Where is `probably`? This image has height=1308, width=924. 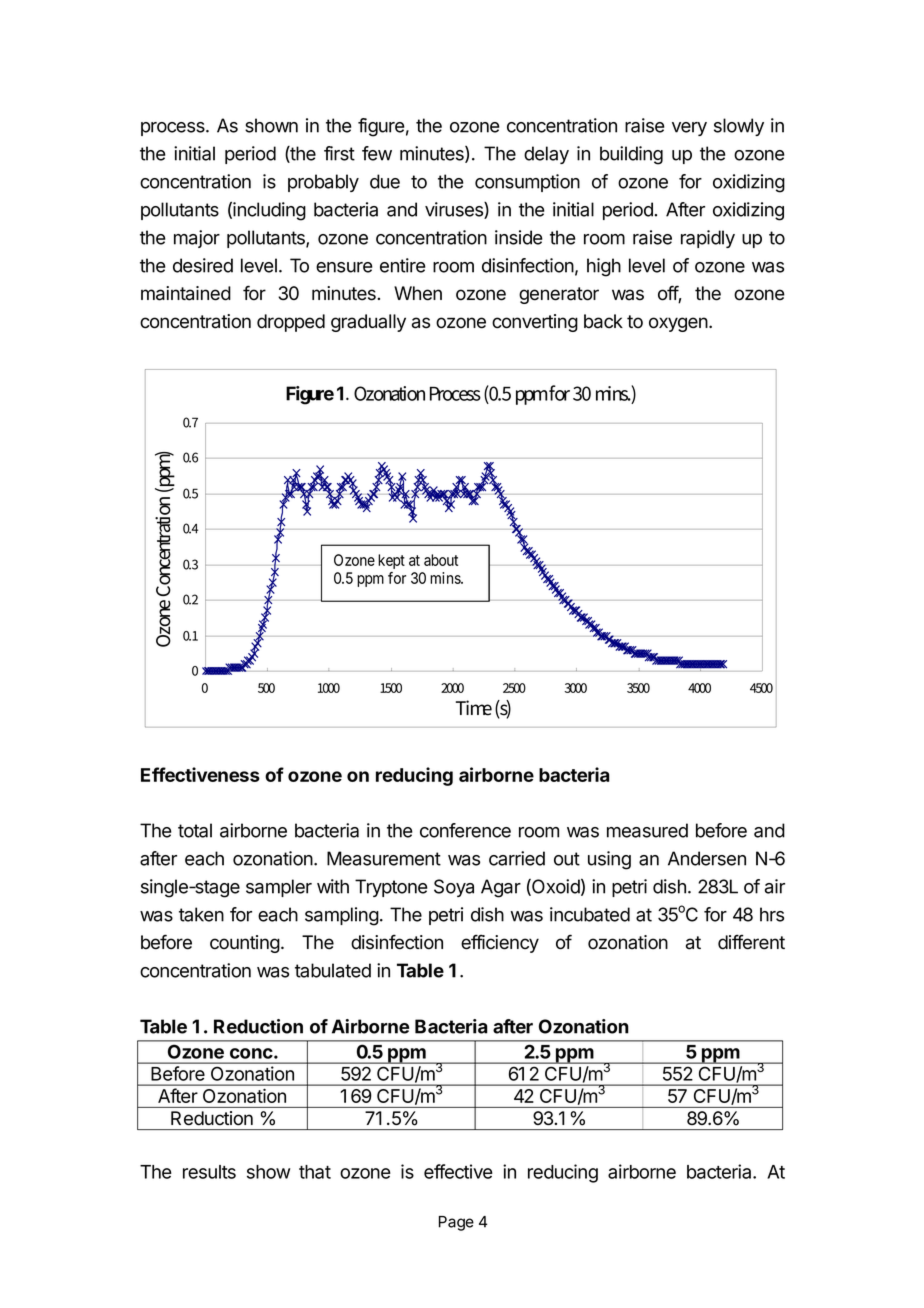 probably is located at coordinates (323, 183).
